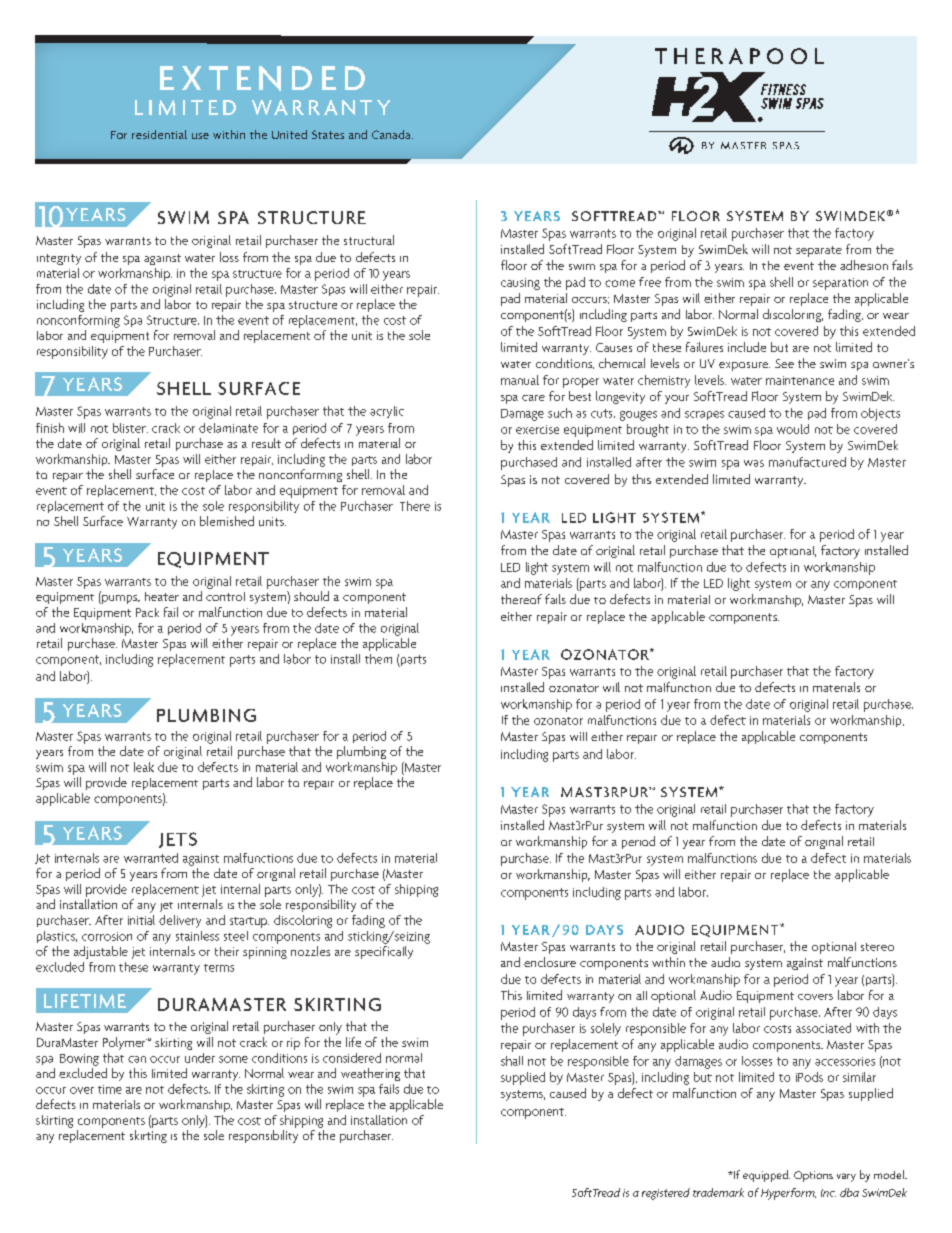 The height and width of the screenshot is (1233, 952). I want to click on stereo, so click(877, 947).
